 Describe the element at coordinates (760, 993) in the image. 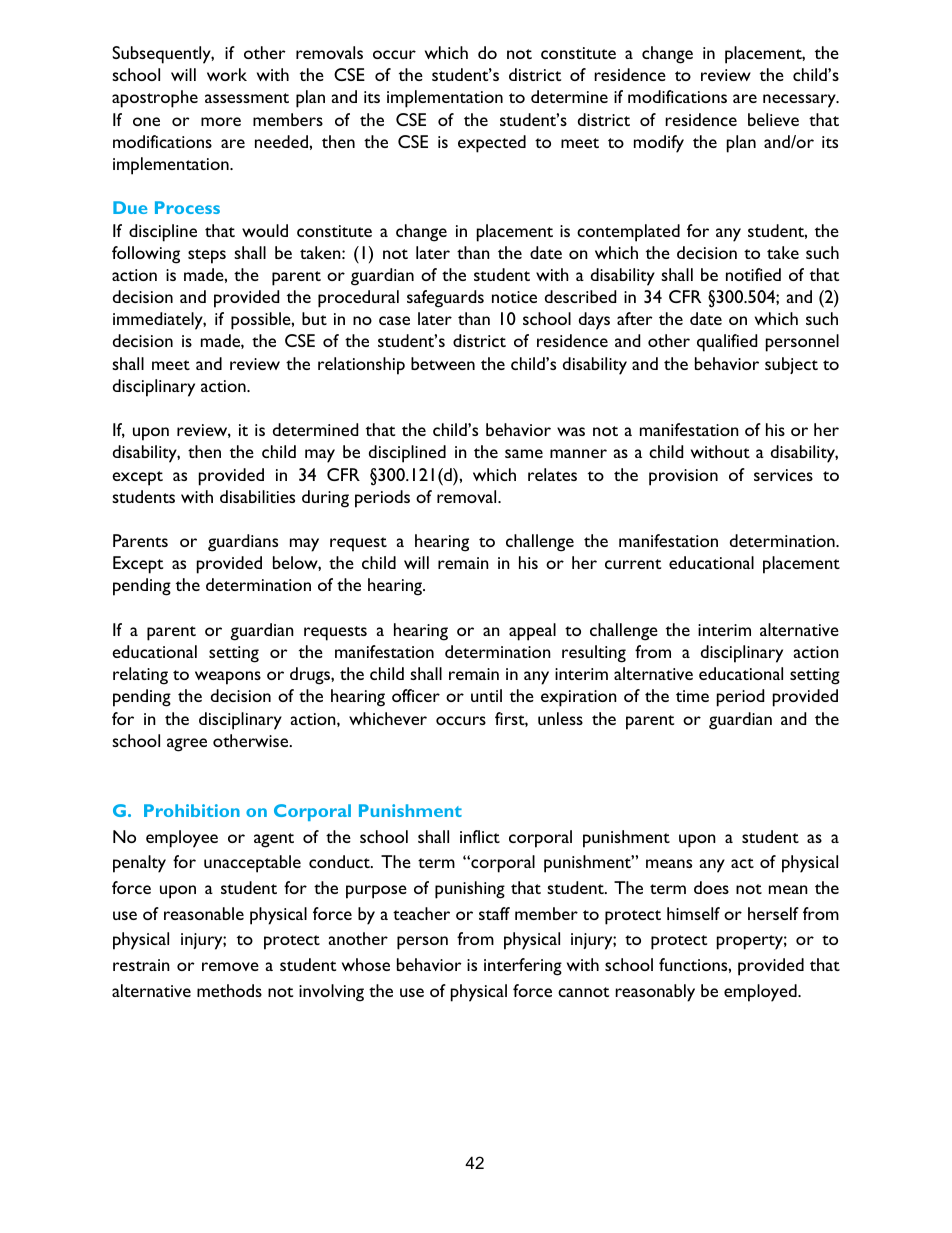

I see `employed` at that location.
